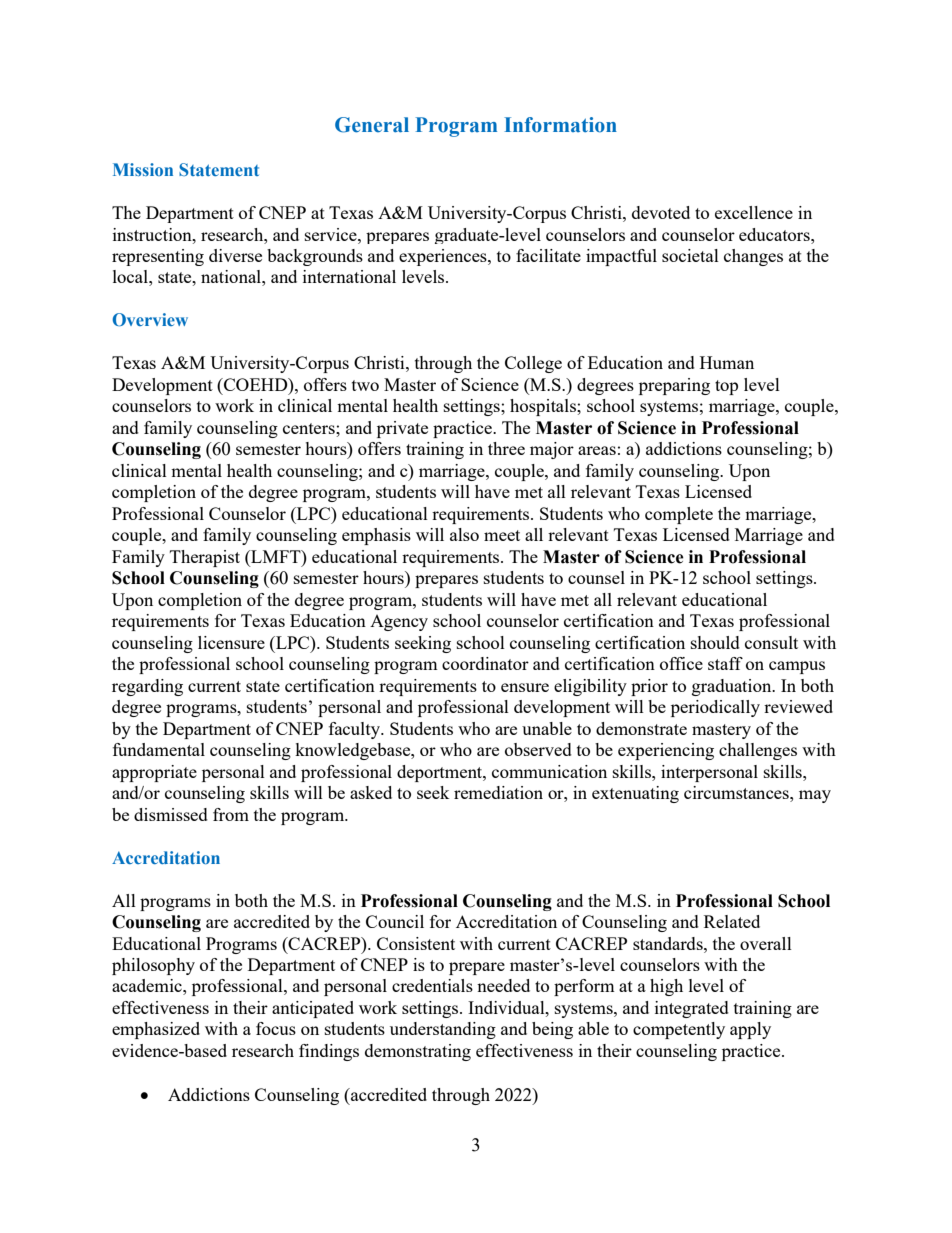 This screenshot has height=1233, width=952. Describe the element at coordinates (443, 1030) in the screenshot. I see `understanding` at that location.
